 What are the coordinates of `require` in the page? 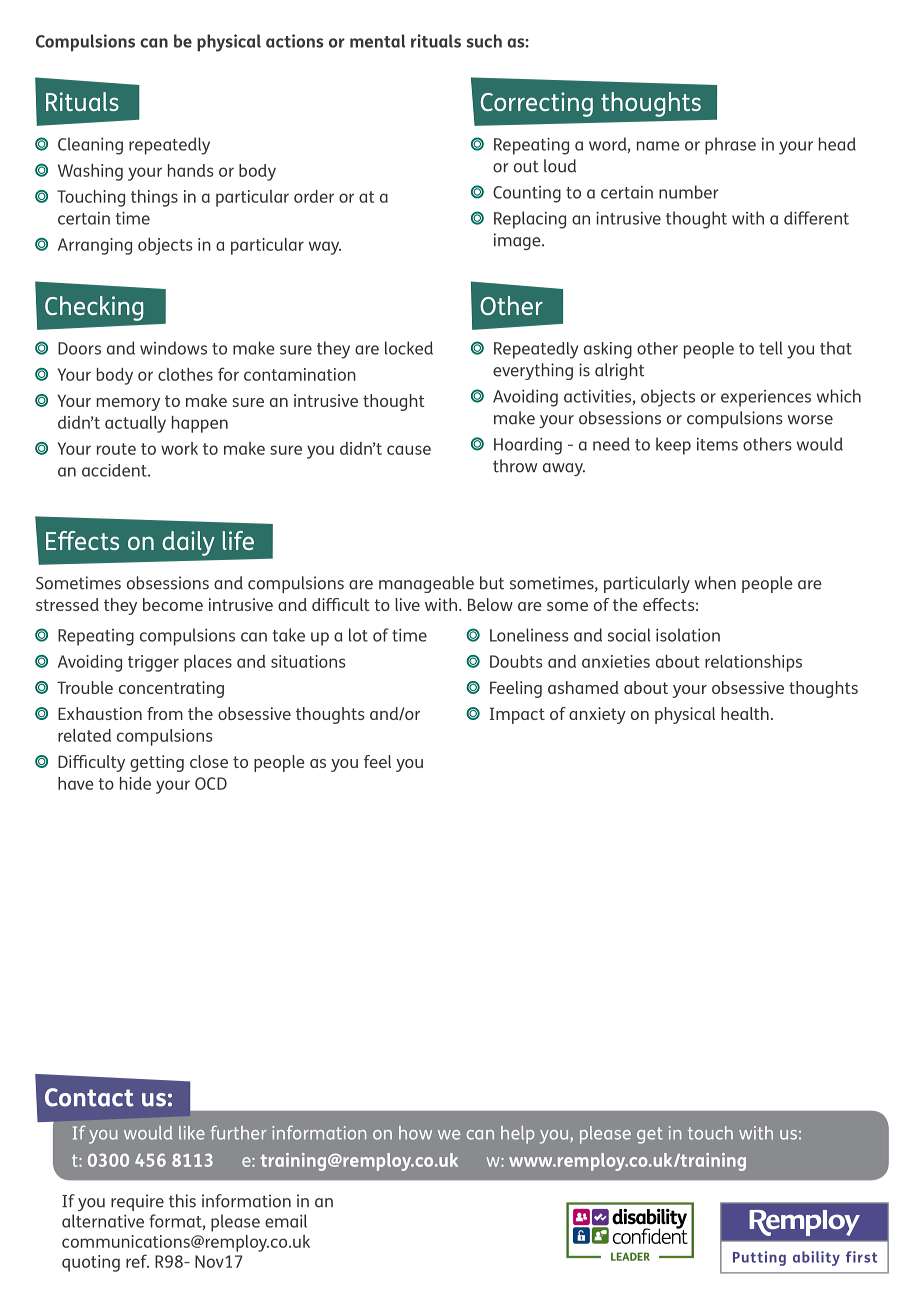 It's located at (137, 1202).
